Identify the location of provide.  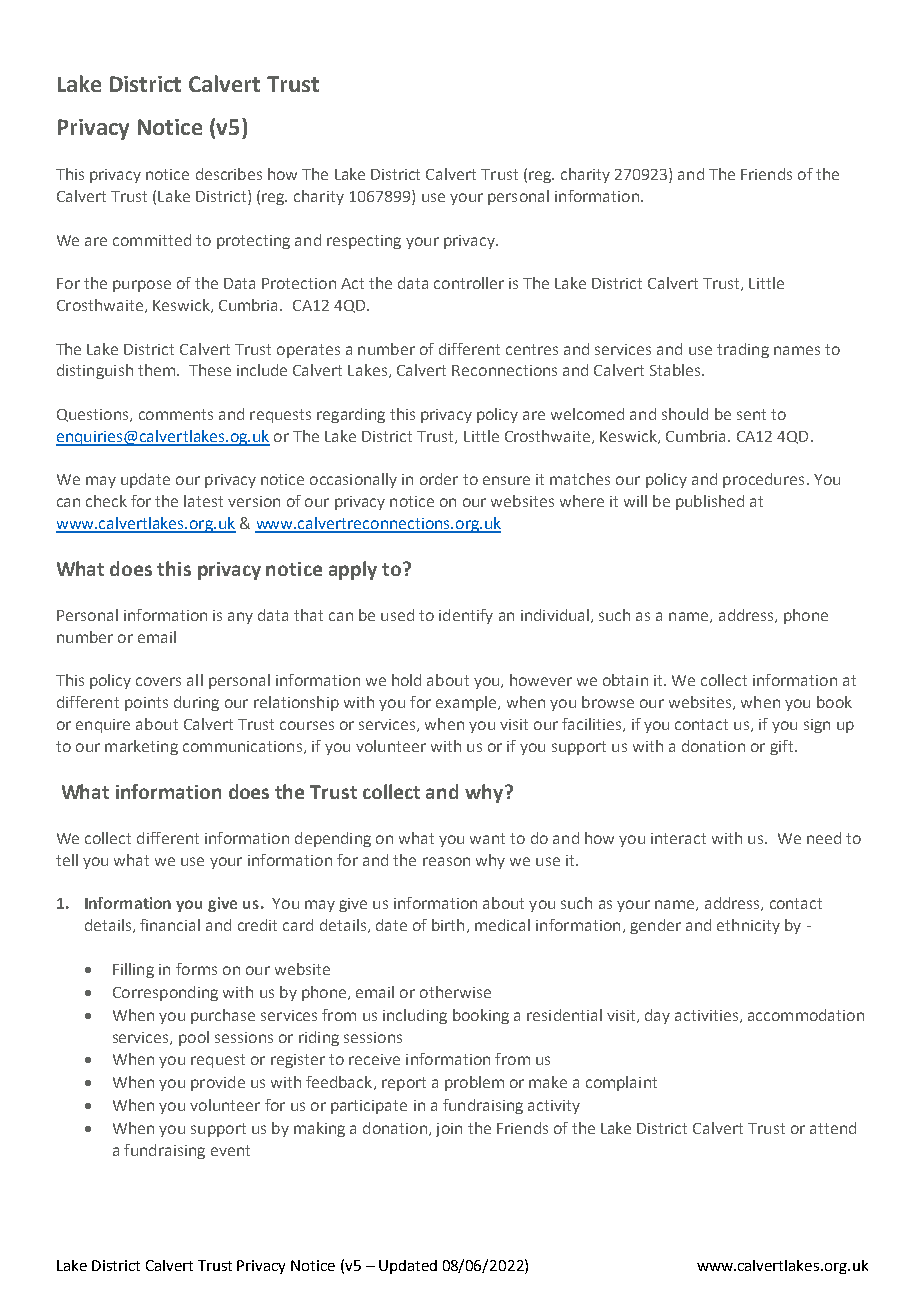
(218, 1083).
